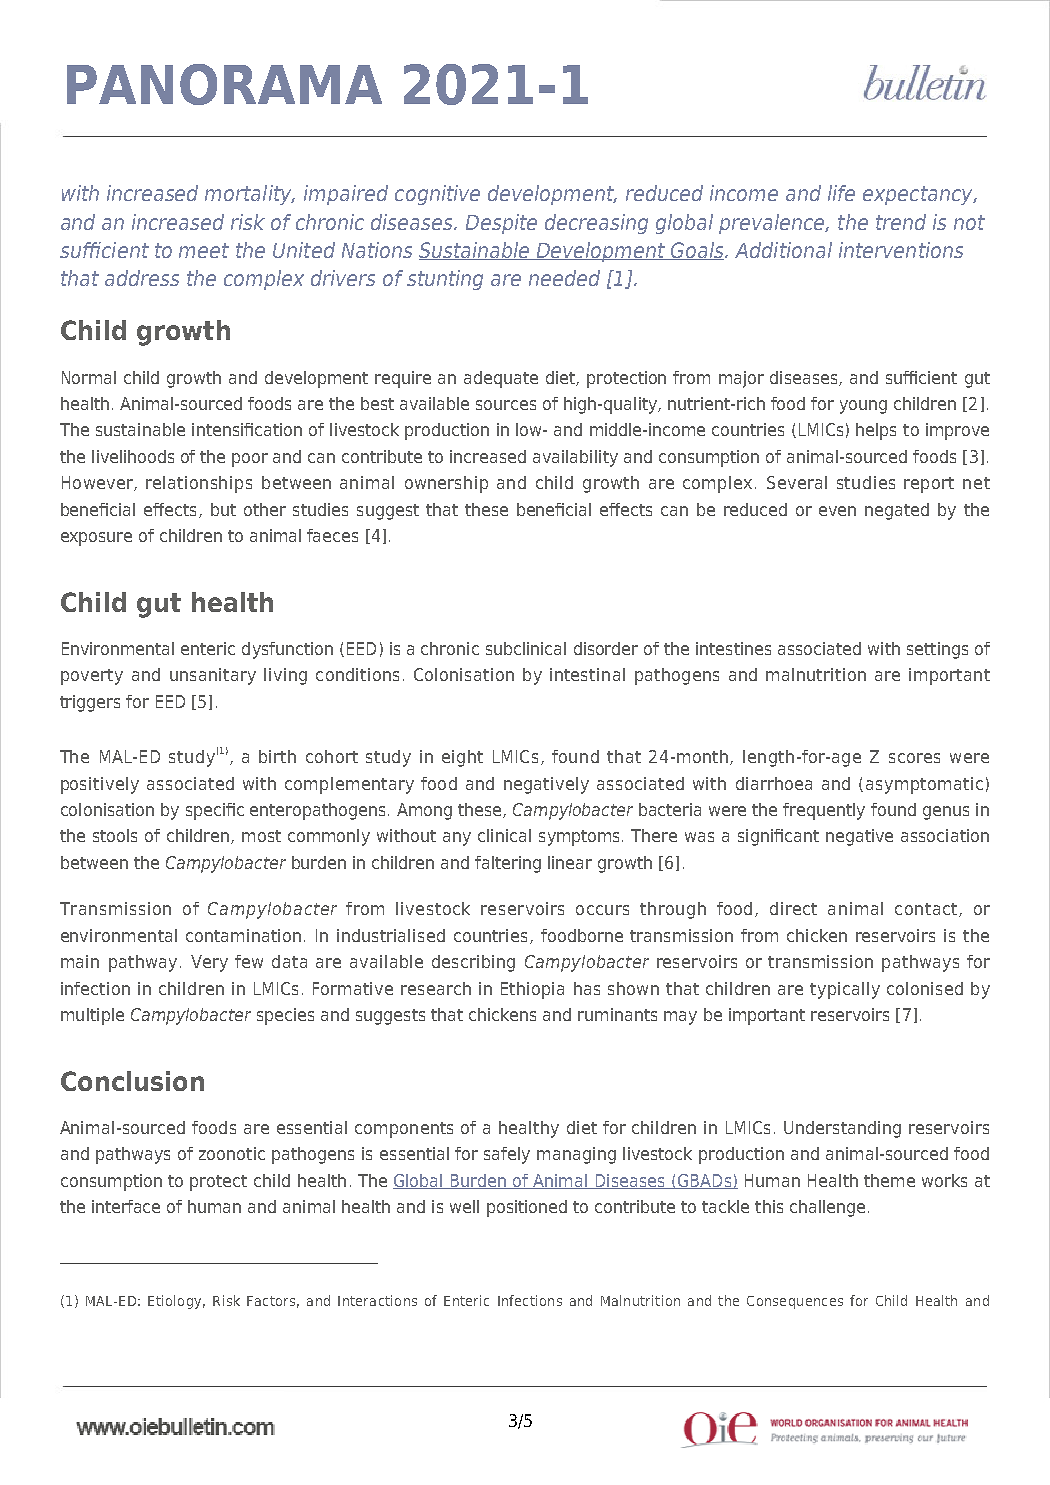 This screenshot has width=1050, height=1485. Describe the element at coordinates (437, 195) in the screenshot. I see `cognitive` at that location.
